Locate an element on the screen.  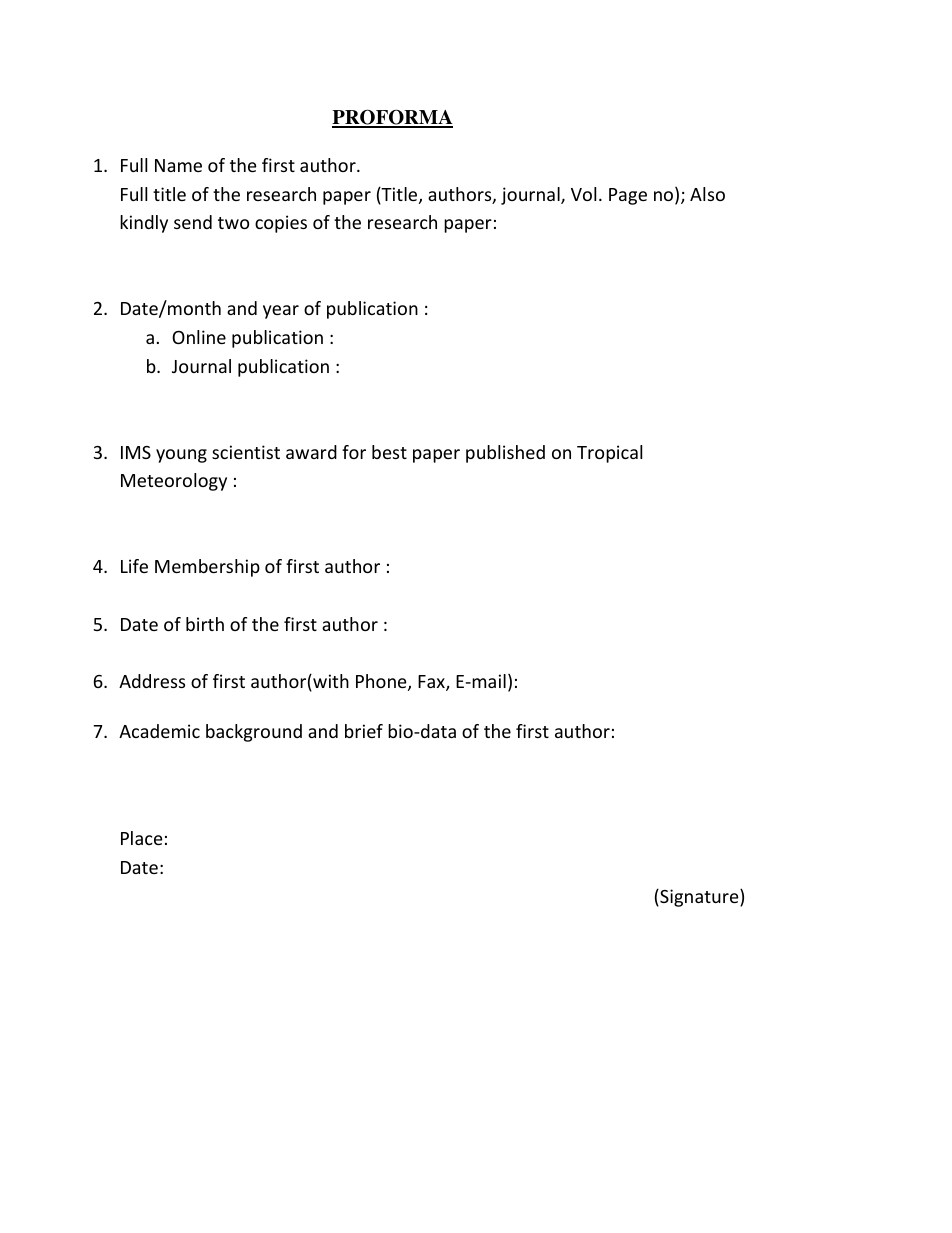
copies is located at coordinates (281, 224).
